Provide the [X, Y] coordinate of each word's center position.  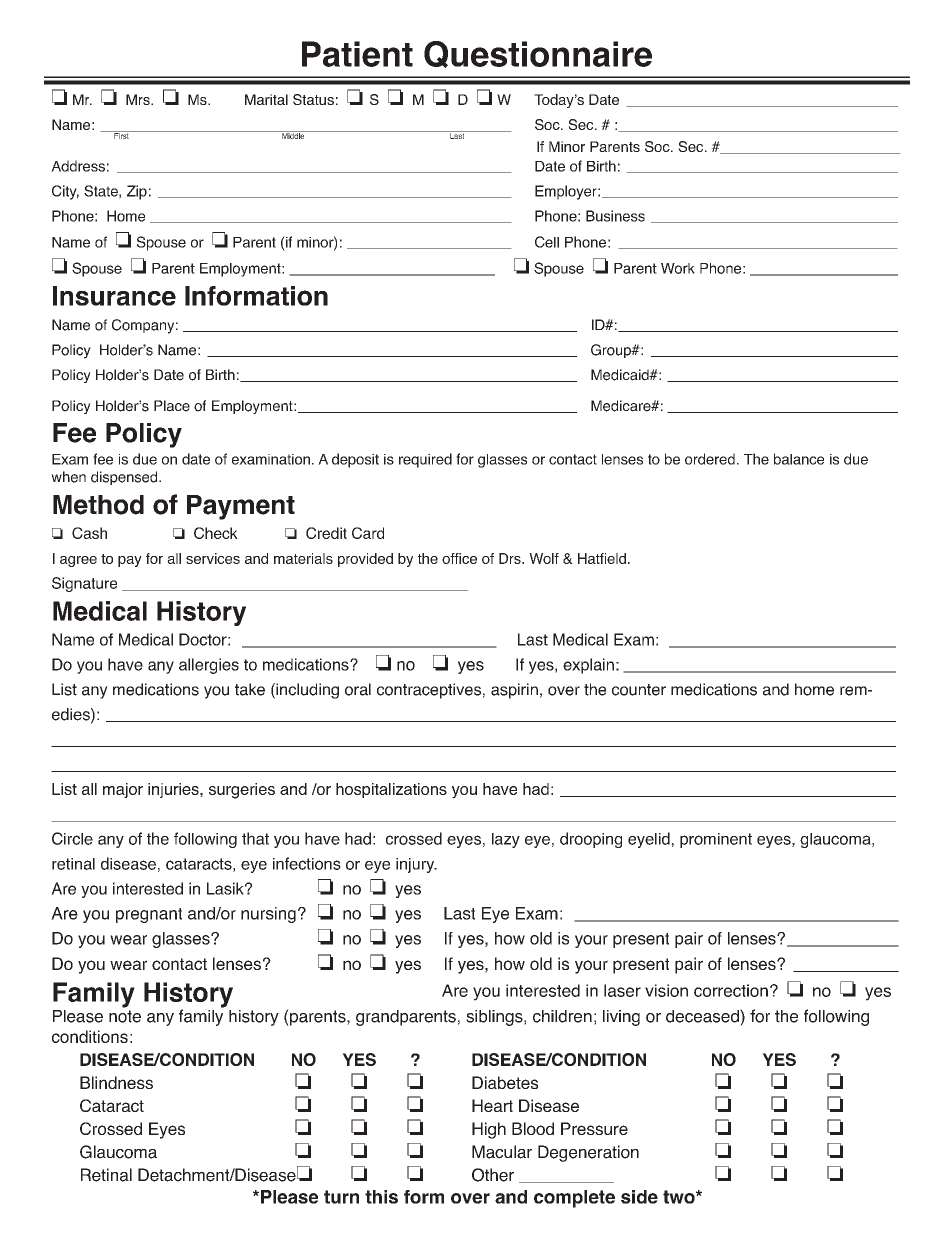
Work [678, 268]
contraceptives [429, 691]
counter [639, 690]
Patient [357, 54]
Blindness [116, 1082]
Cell [547, 242]
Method [98, 505]
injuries [174, 790]
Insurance [114, 296]
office [459, 558]
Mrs [139, 99]
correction [731, 990]
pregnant [149, 915]
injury [416, 865]
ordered [710, 459]
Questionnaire [538, 54]
